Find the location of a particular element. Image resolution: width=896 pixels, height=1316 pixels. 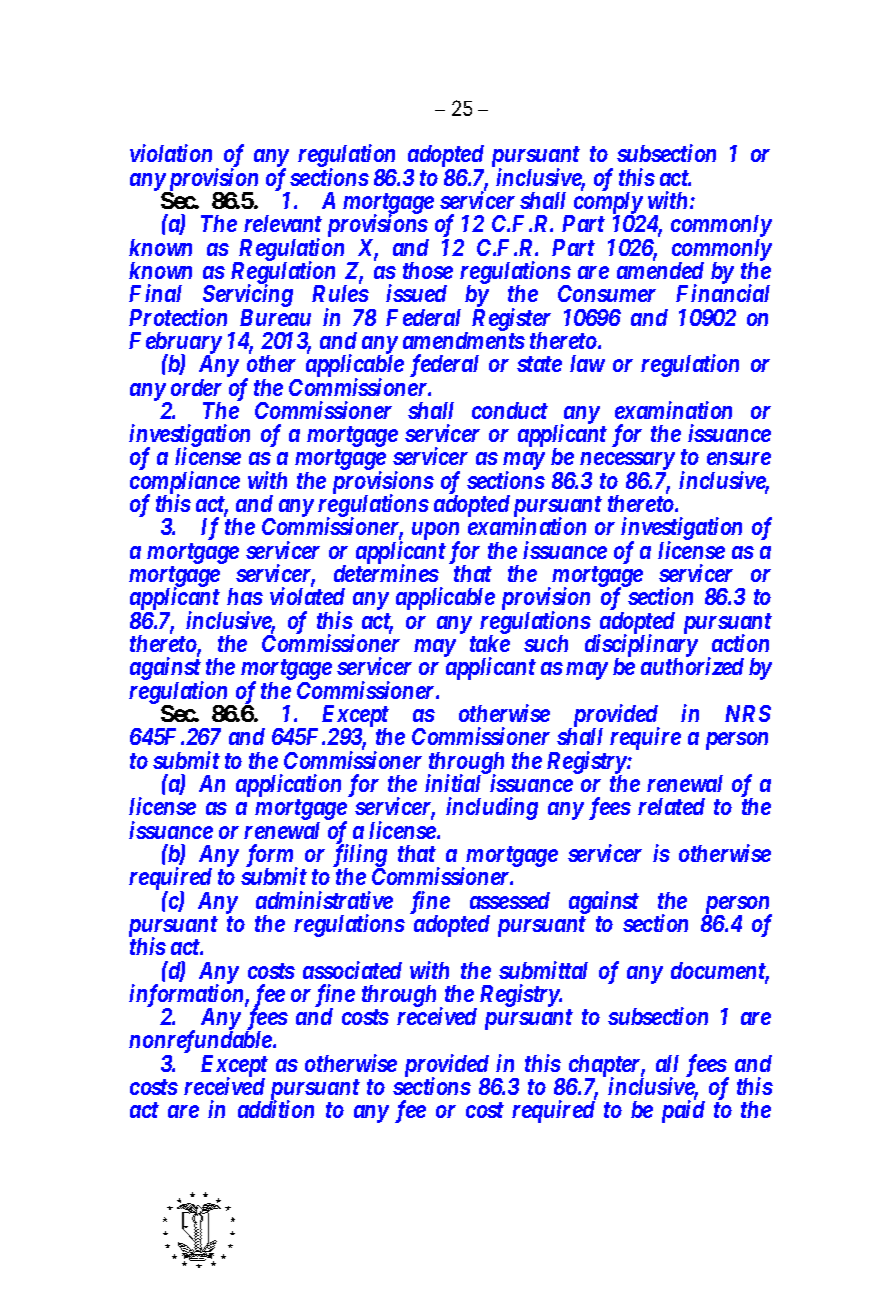

violation is located at coordinates (171, 153).
